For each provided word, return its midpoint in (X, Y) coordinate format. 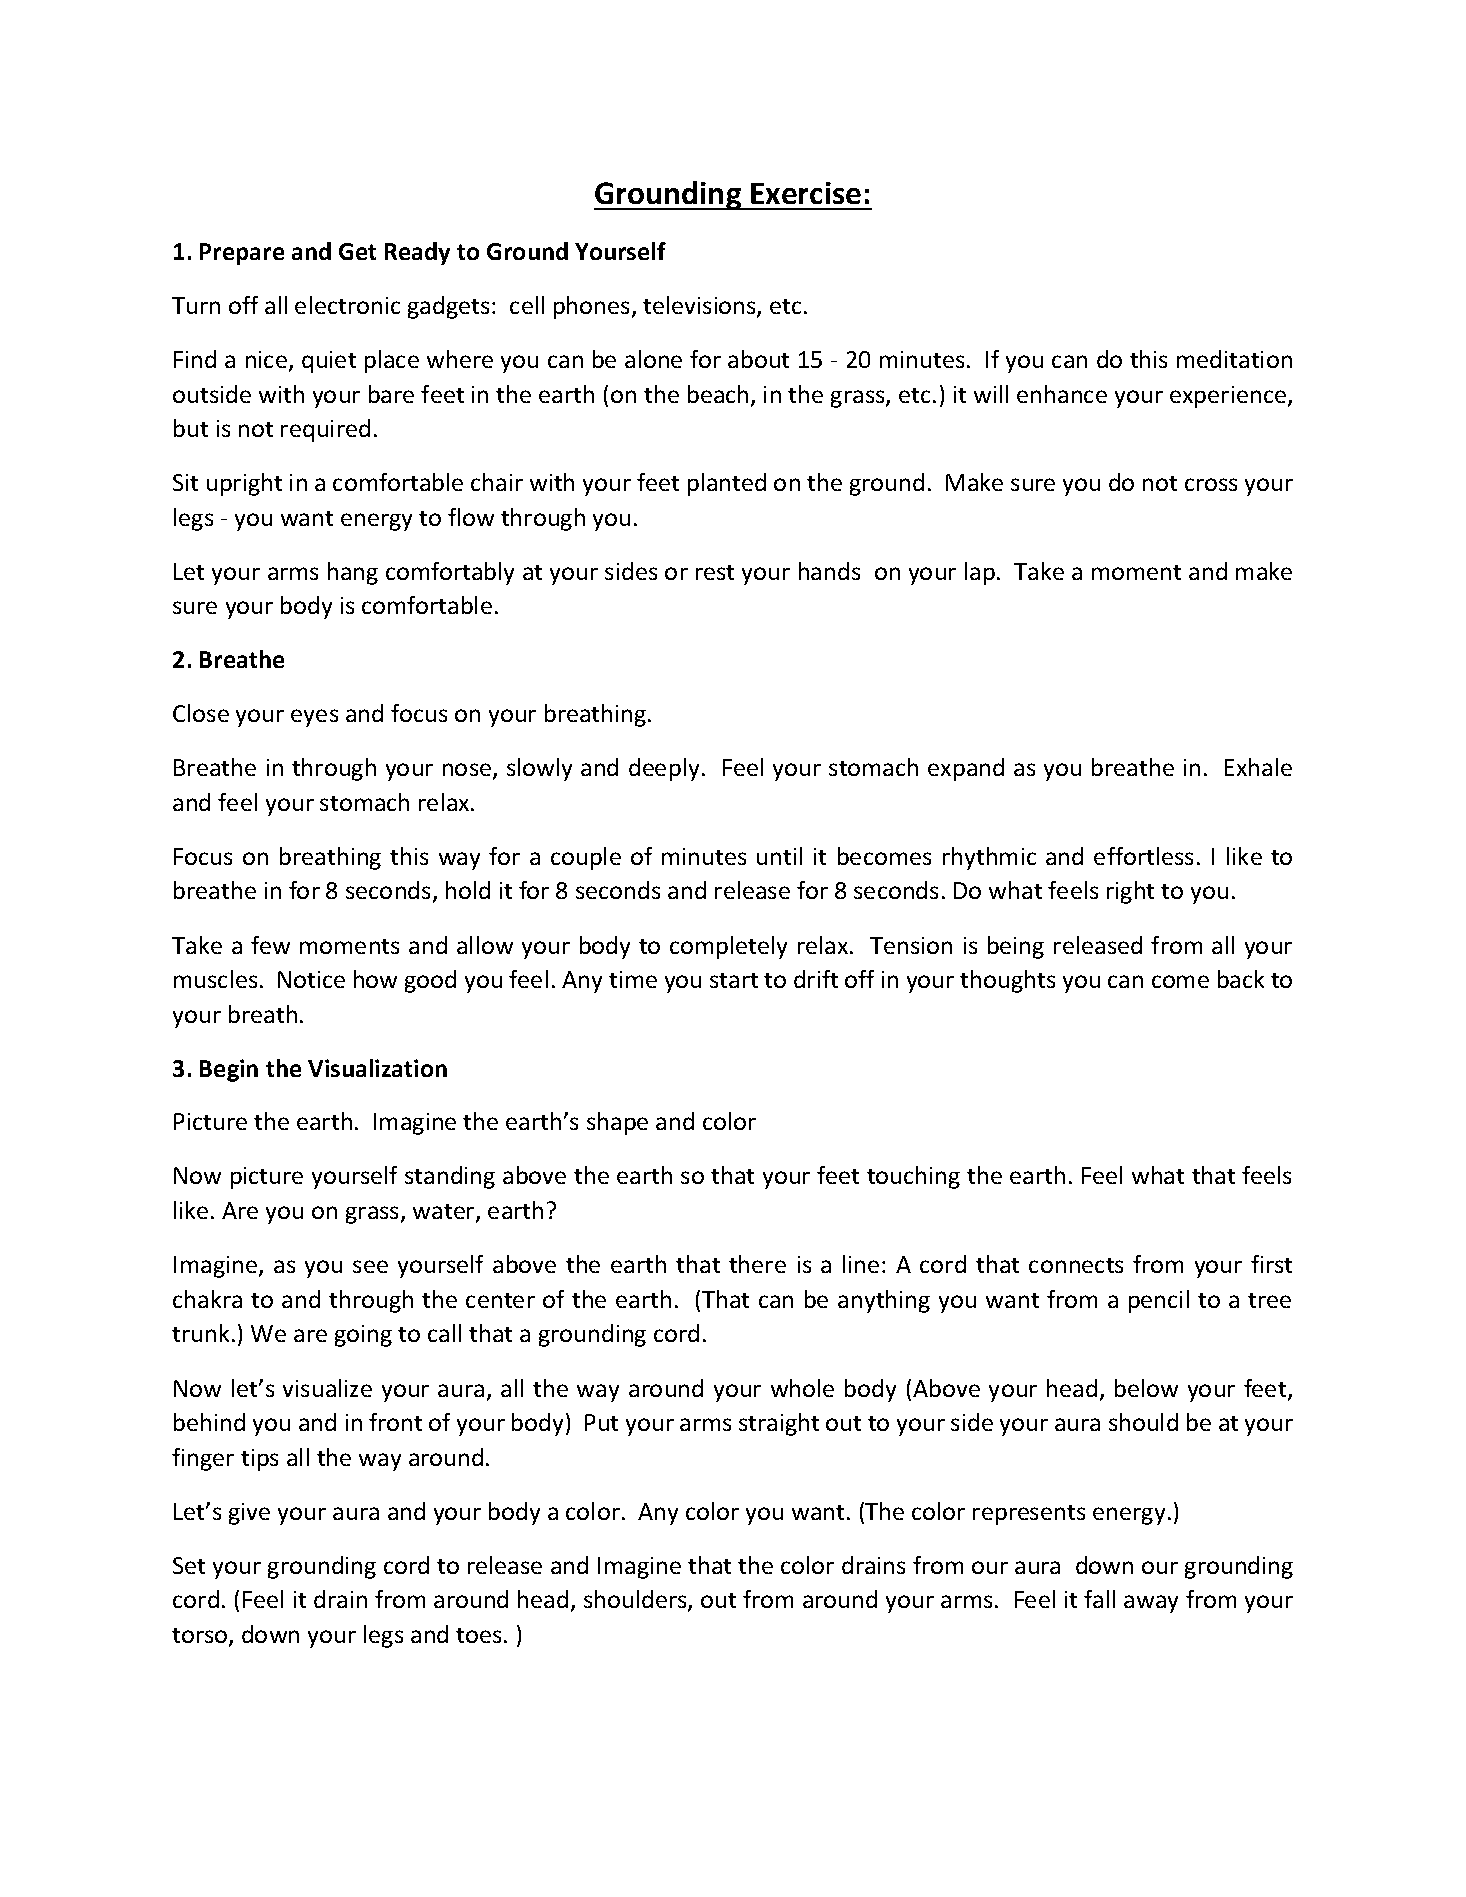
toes (478, 1635)
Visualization (377, 1068)
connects (1076, 1265)
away (1151, 1604)
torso (201, 1637)
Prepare (242, 254)
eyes (314, 718)
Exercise (806, 193)
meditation (1234, 359)
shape (617, 1123)
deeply (664, 769)
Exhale (1258, 767)
